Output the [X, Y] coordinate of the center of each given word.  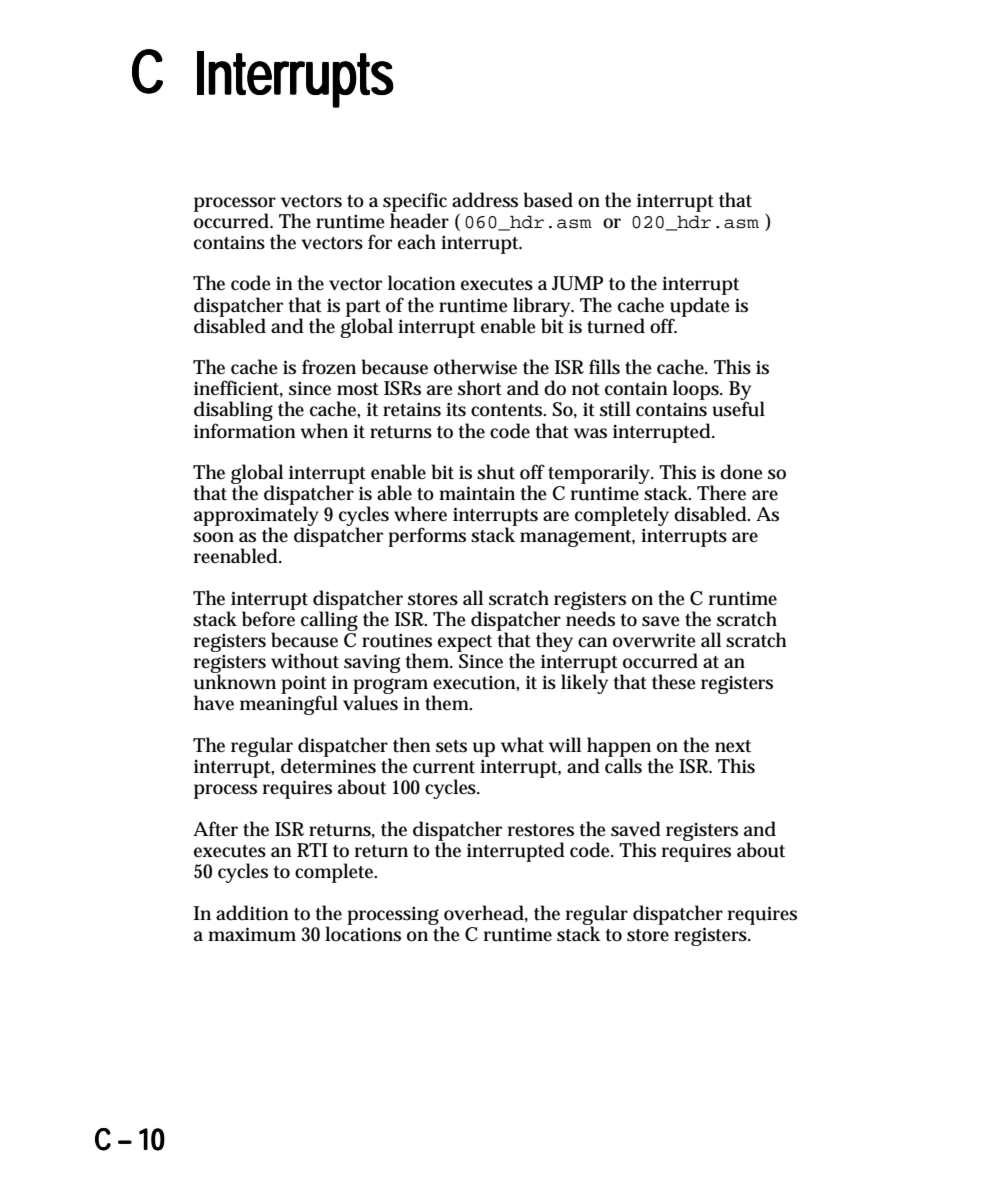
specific [415, 203]
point [304, 685]
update [700, 308]
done [741, 472]
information [245, 431]
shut [496, 472]
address [485, 200]
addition [252, 913]
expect [465, 643]
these [674, 682]
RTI [312, 850]
